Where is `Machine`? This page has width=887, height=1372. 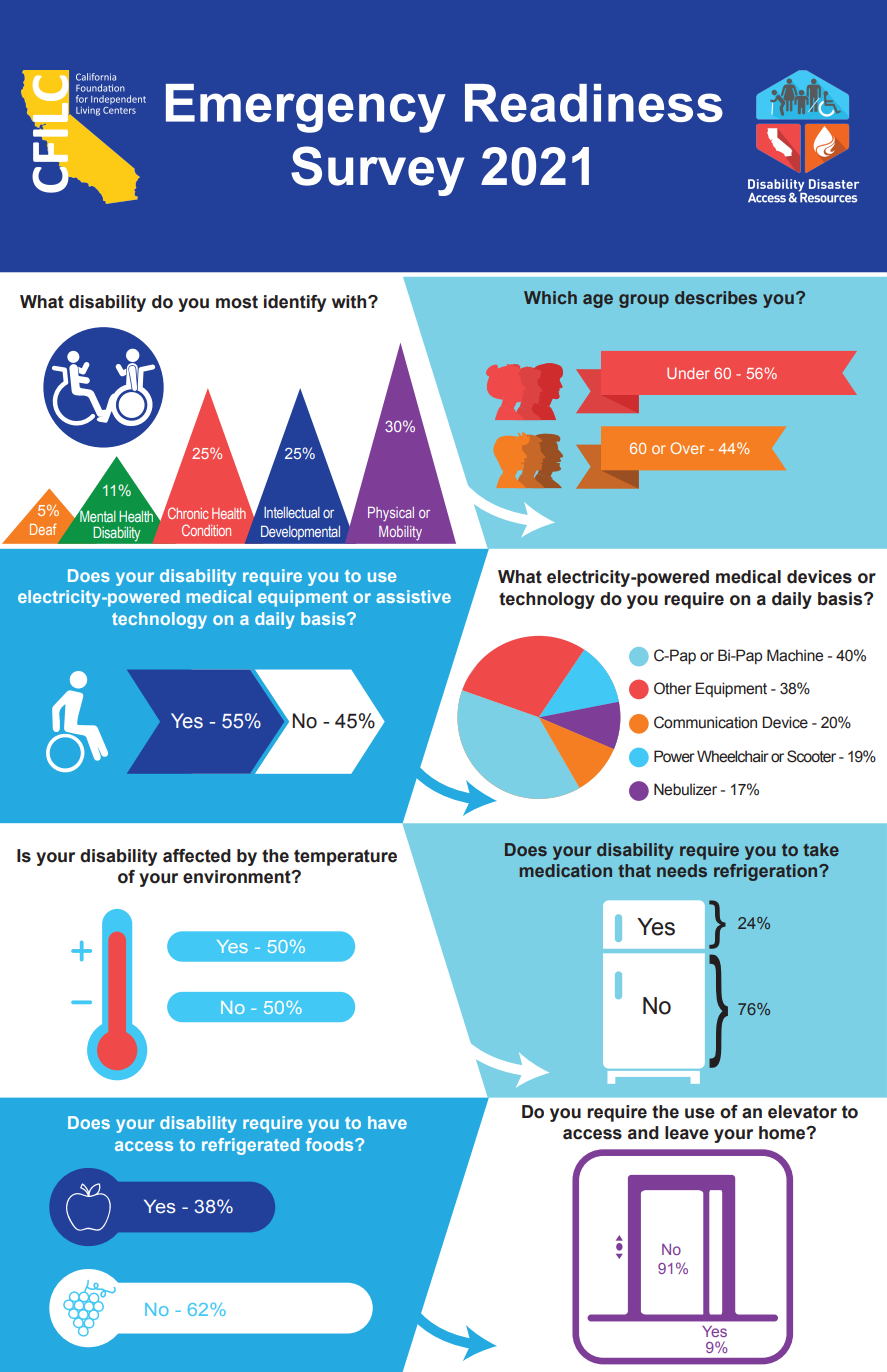 Machine is located at coordinates (795, 655).
